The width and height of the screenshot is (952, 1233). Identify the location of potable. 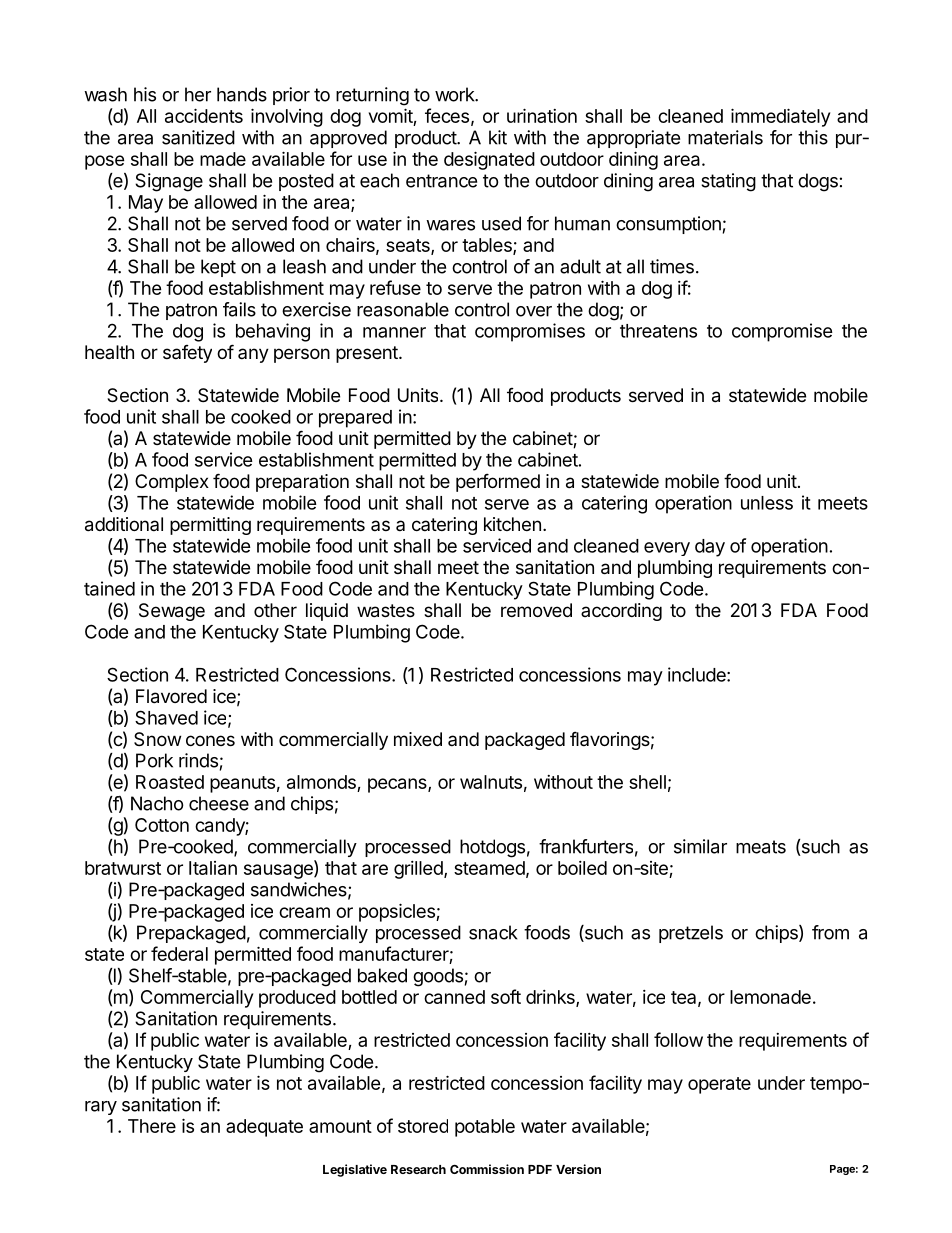
(485, 1128).
